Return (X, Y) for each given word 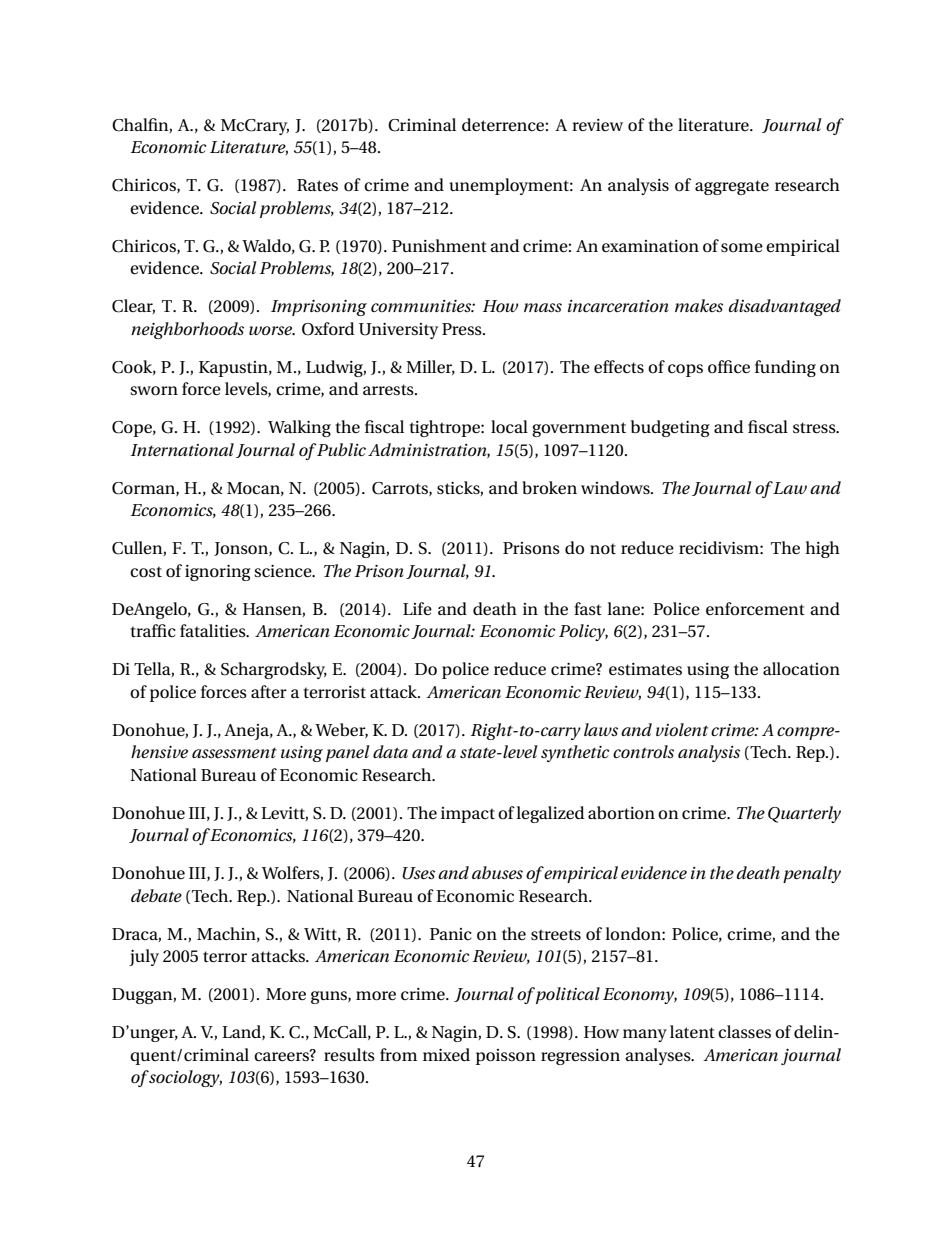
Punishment (439, 246)
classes (744, 1032)
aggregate (732, 187)
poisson (506, 1057)
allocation (801, 669)
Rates (317, 185)
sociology (184, 1078)
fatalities (214, 630)
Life (417, 609)
